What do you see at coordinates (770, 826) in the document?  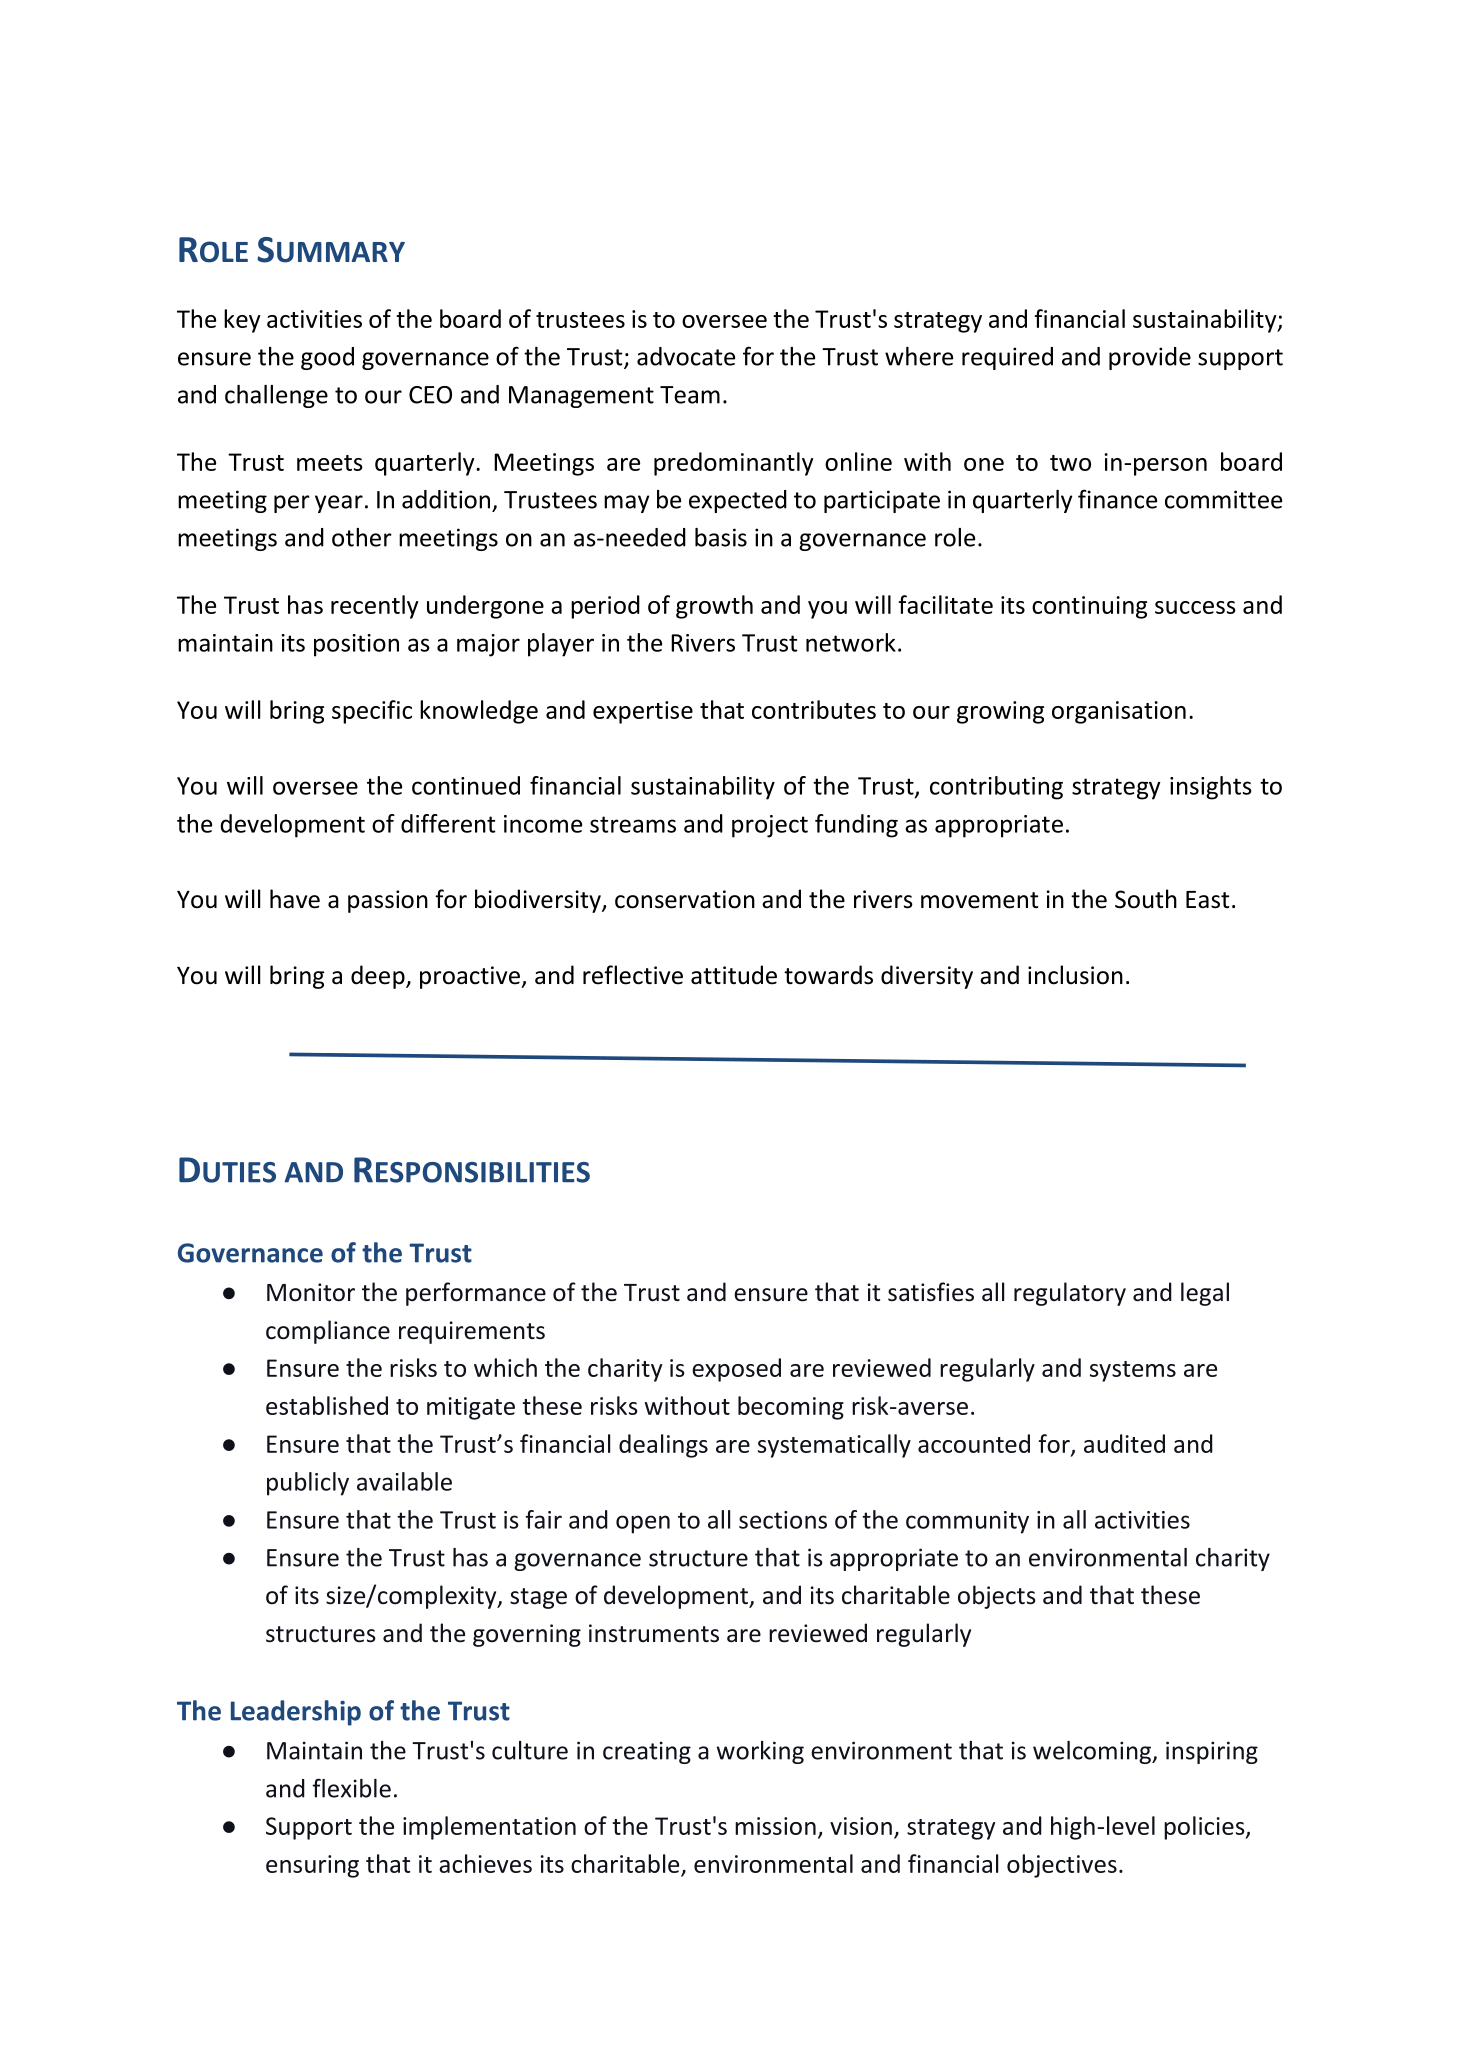 I see `project` at bounding box center [770, 826].
